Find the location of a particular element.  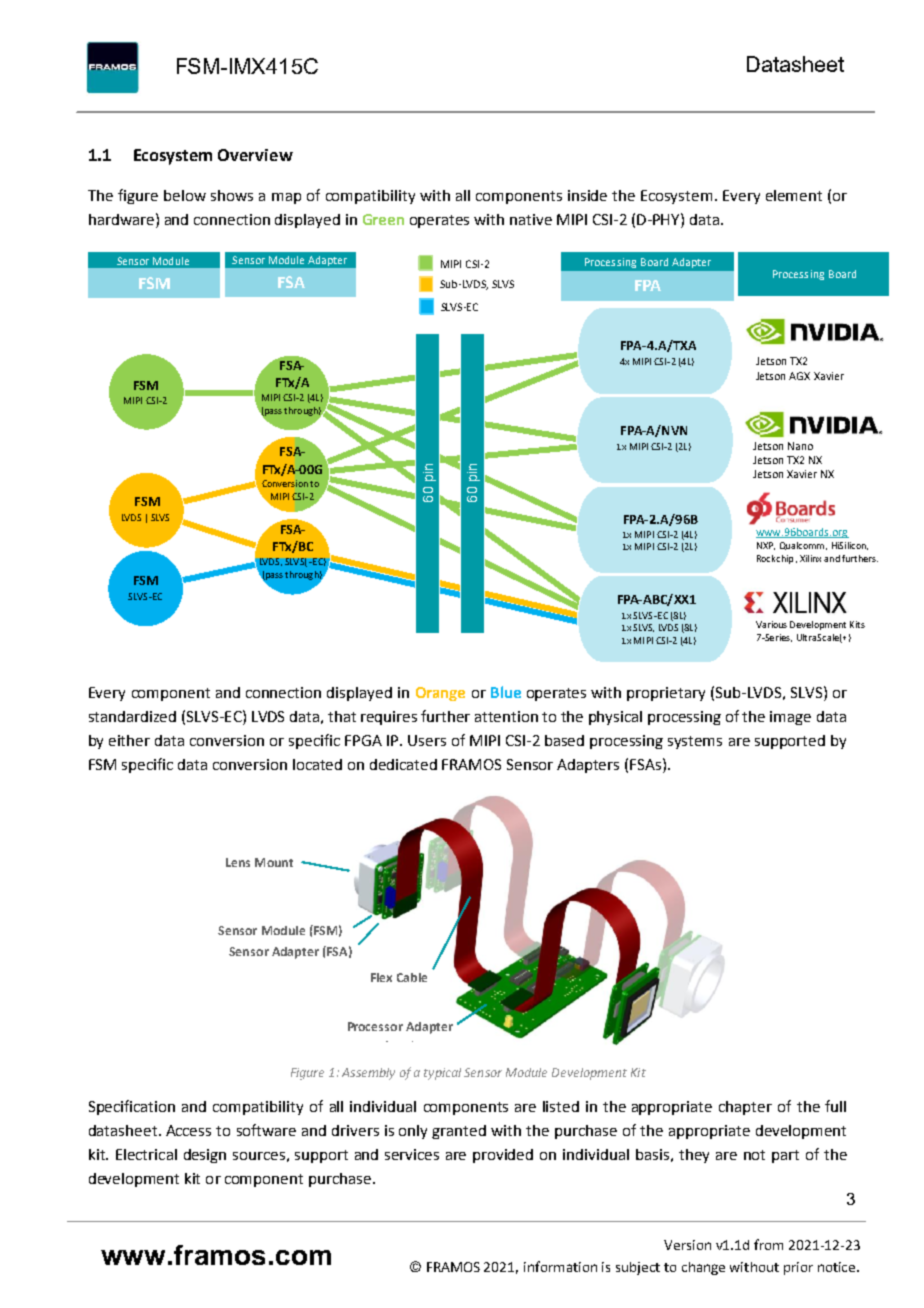

image is located at coordinates (790, 718).
